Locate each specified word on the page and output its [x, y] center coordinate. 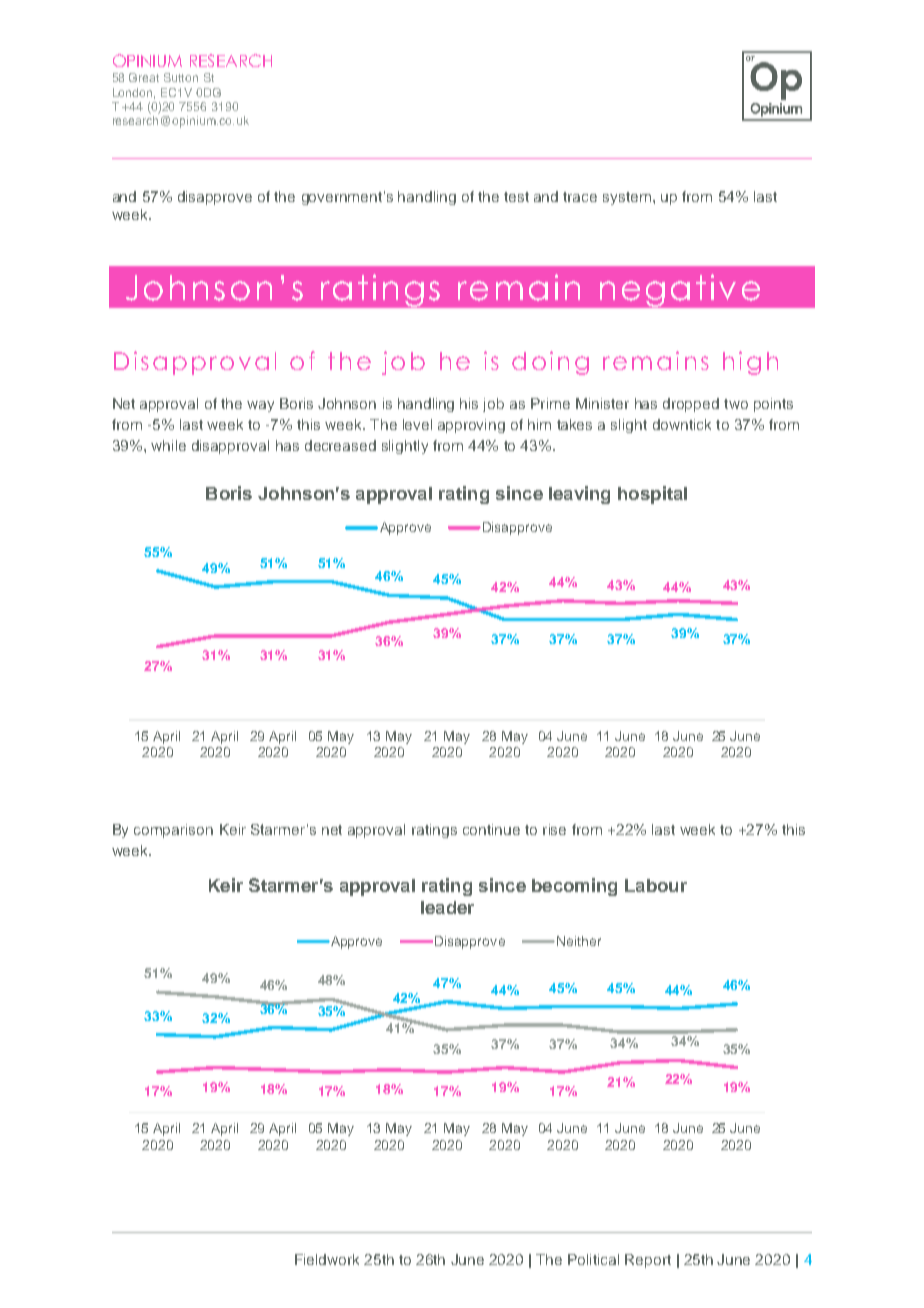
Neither [579, 941]
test [516, 197]
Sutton [181, 77]
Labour [656, 885]
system [627, 198]
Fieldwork [327, 1259]
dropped [691, 405]
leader [447, 907]
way [260, 406]
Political [593, 1259]
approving [471, 426]
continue [491, 829]
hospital [652, 495]
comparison [173, 831]
